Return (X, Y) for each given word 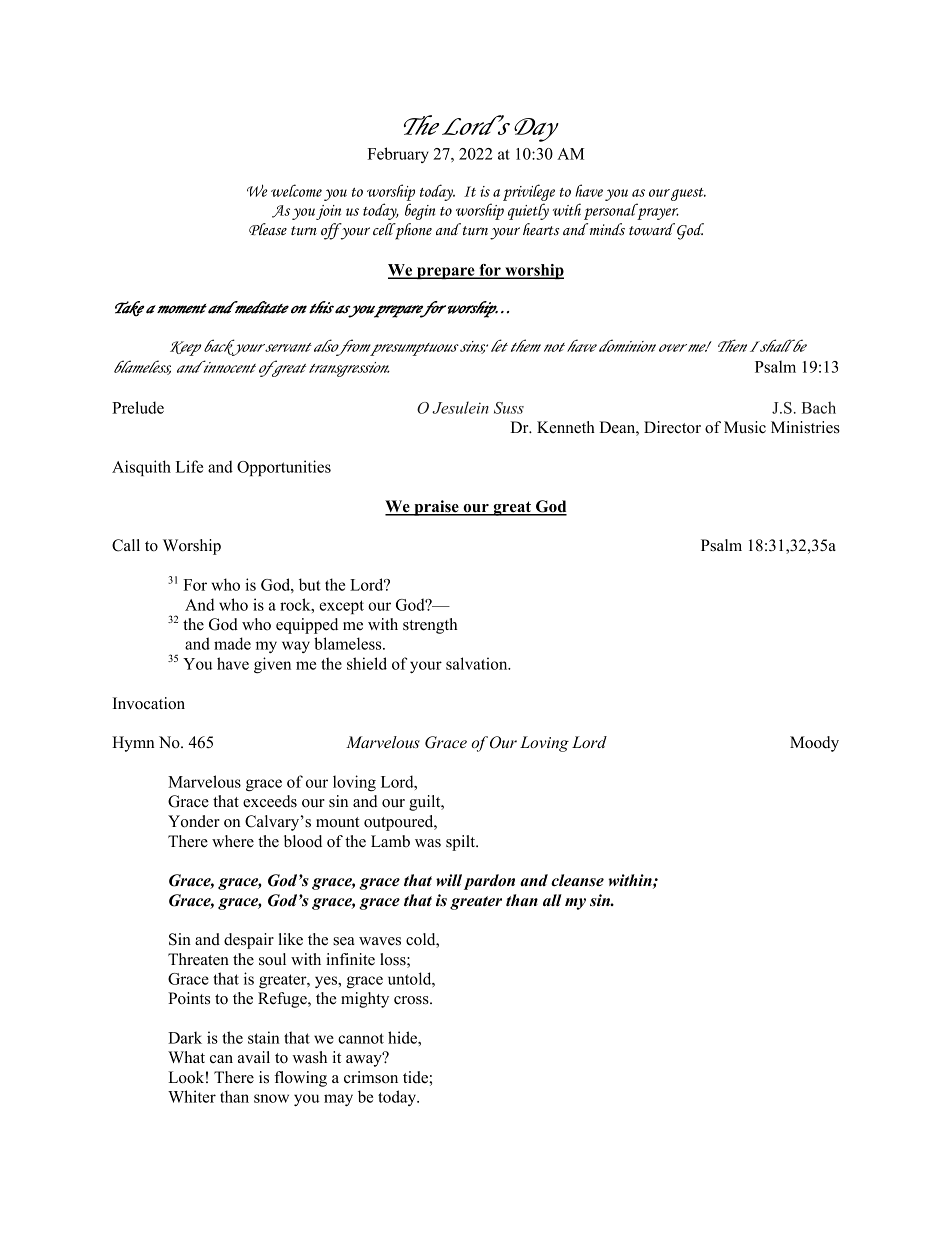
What (186, 1057)
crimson (371, 1077)
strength (430, 626)
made (232, 643)
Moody (814, 744)
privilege (529, 194)
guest (688, 194)
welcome (296, 190)
